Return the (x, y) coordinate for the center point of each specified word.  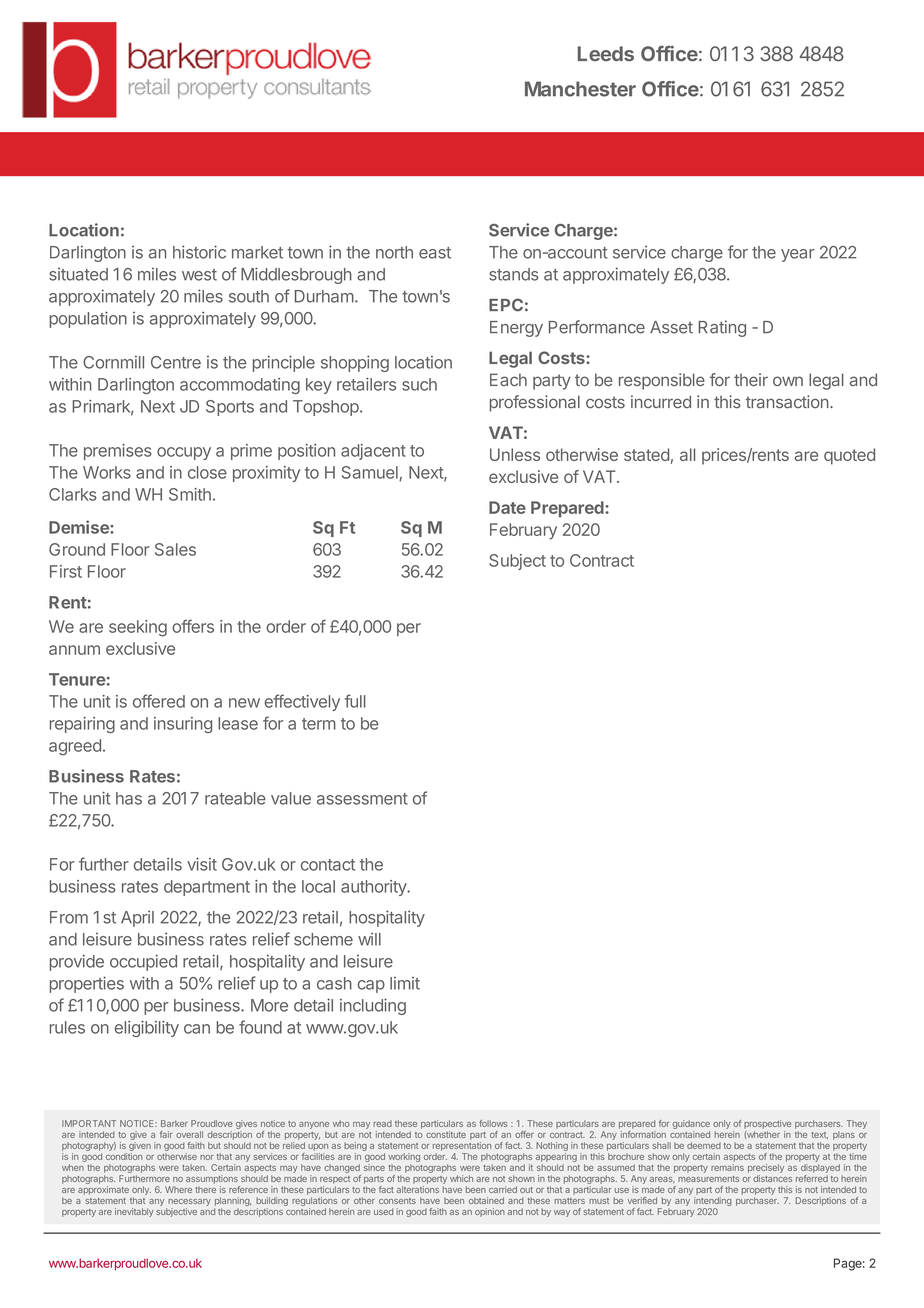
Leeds (606, 53)
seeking (138, 628)
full (355, 701)
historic (199, 252)
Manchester (580, 89)
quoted (849, 456)
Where (178, 1189)
